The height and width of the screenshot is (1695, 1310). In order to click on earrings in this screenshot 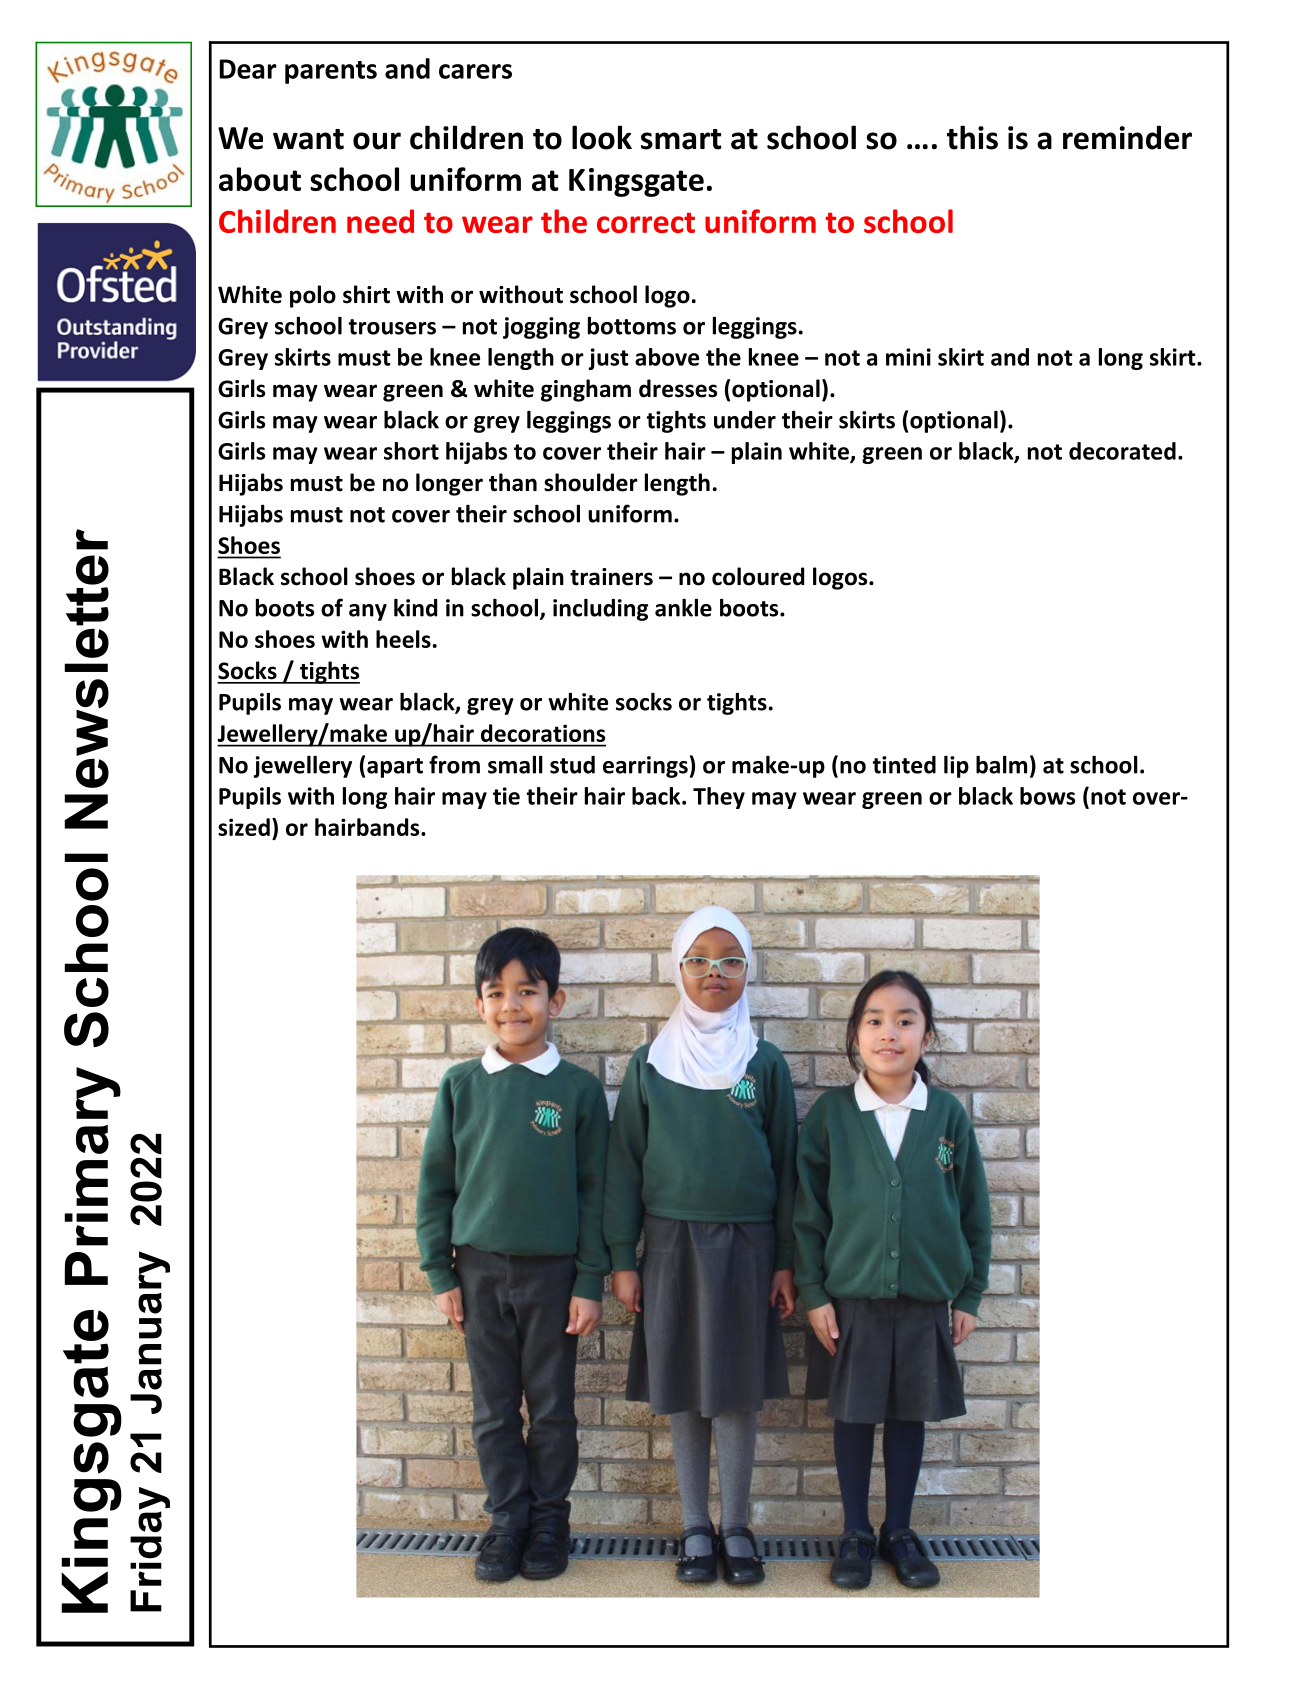, I will do `click(645, 767)`.
